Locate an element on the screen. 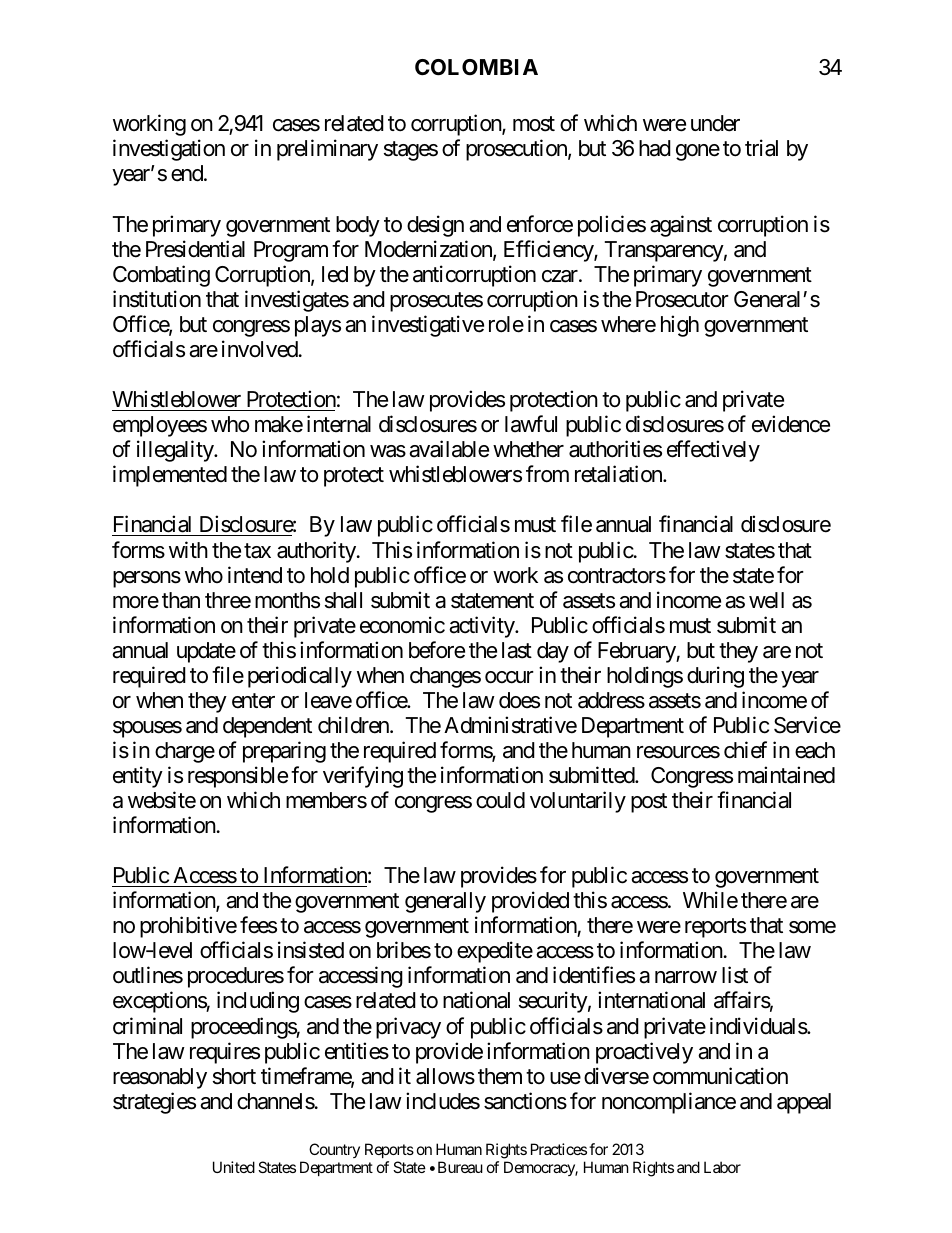 This screenshot has height=1233, width=952. high is located at coordinates (680, 326).
